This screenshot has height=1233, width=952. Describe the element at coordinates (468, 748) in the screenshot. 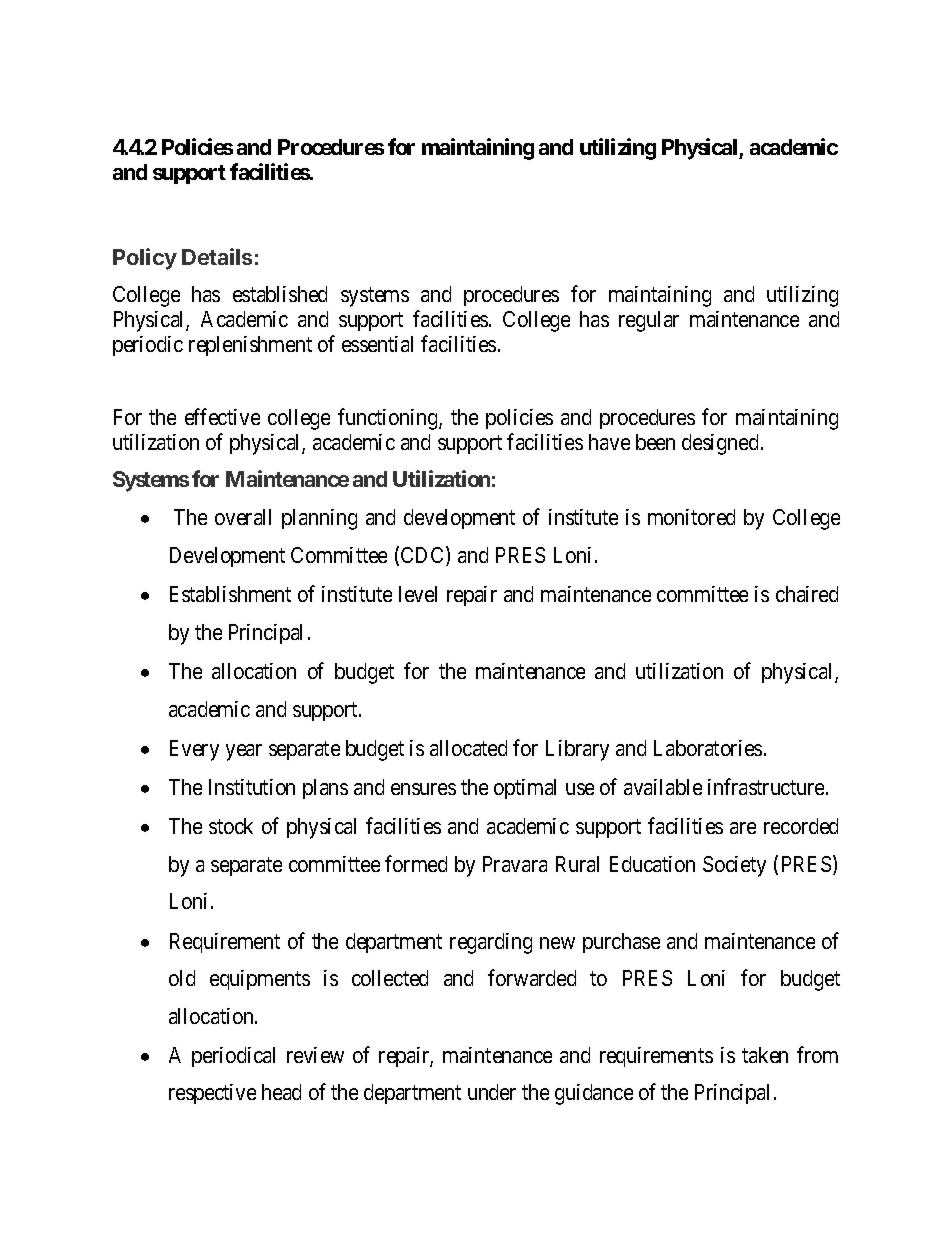

I see `allocated` at that location.
